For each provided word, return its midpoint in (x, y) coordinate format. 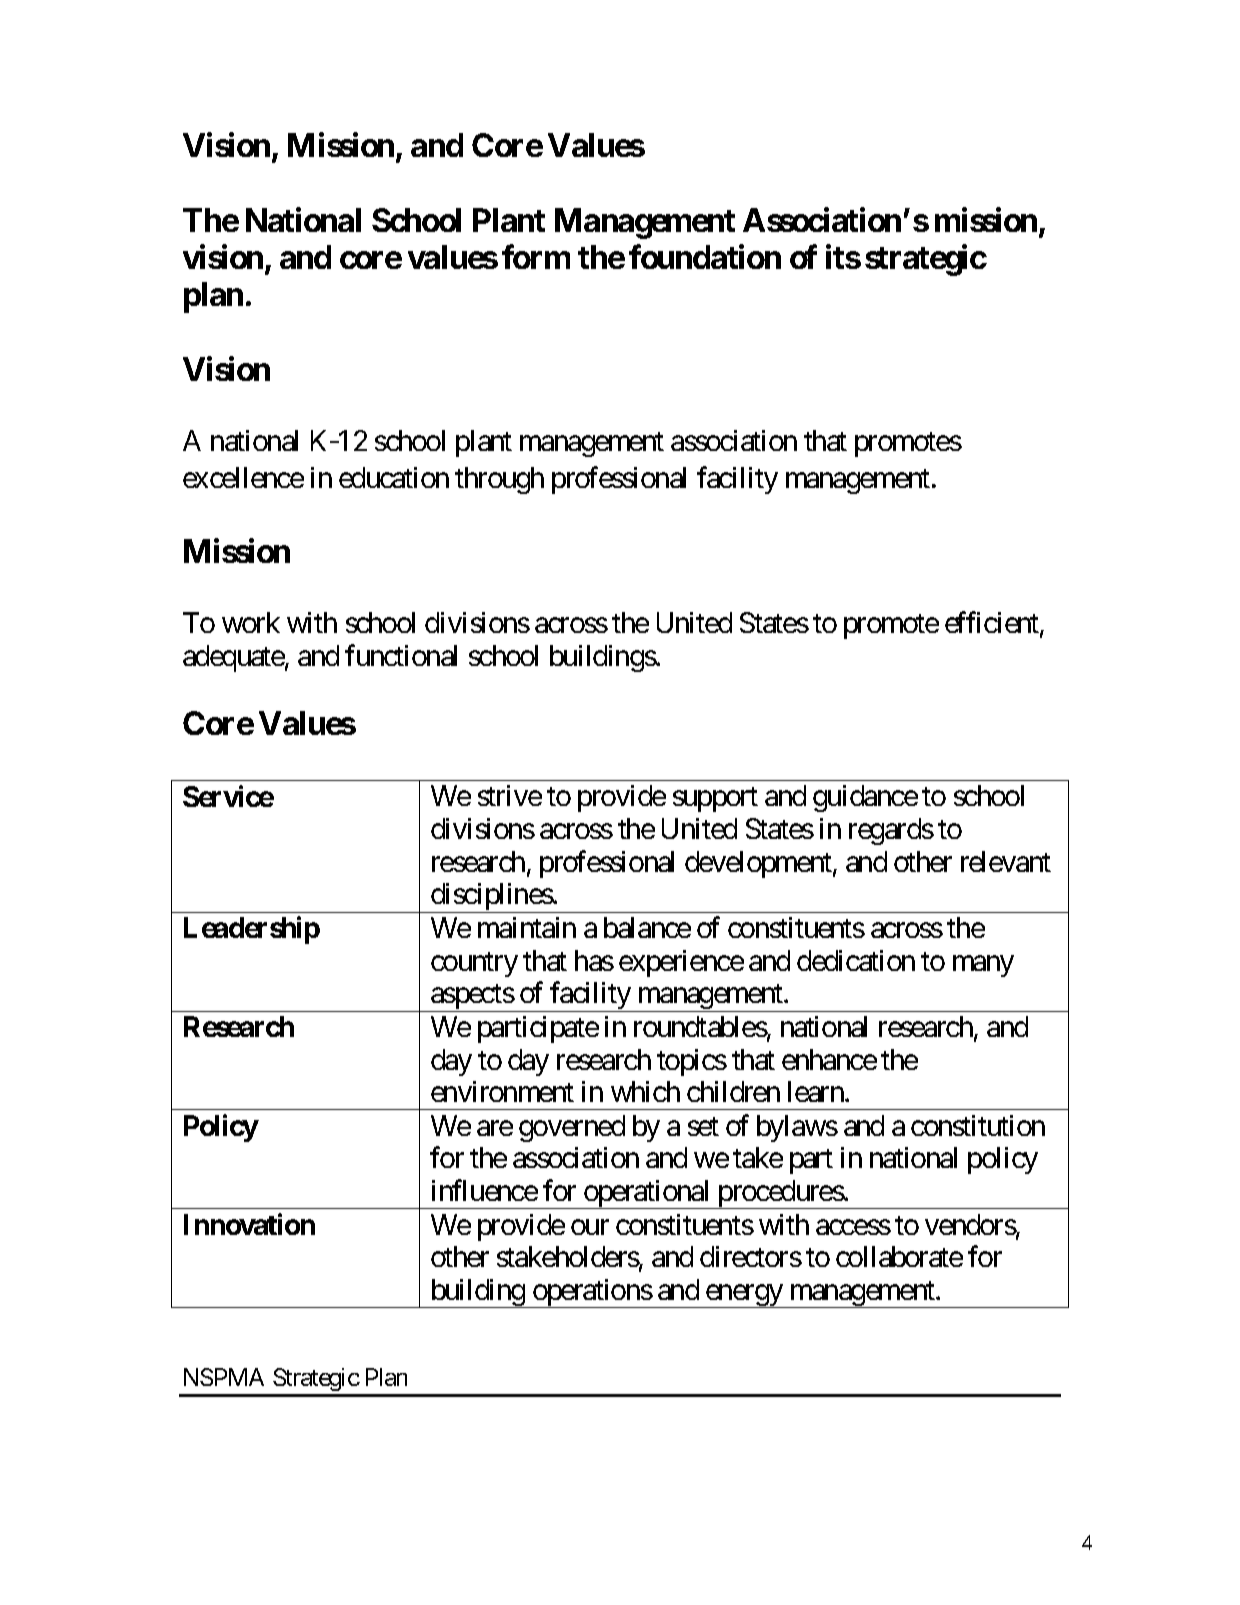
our (590, 1227)
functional (401, 655)
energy (744, 1296)
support (715, 800)
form (536, 257)
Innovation (249, 1224)
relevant (1006, 861)
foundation (705, 257)
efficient (993, 624)
